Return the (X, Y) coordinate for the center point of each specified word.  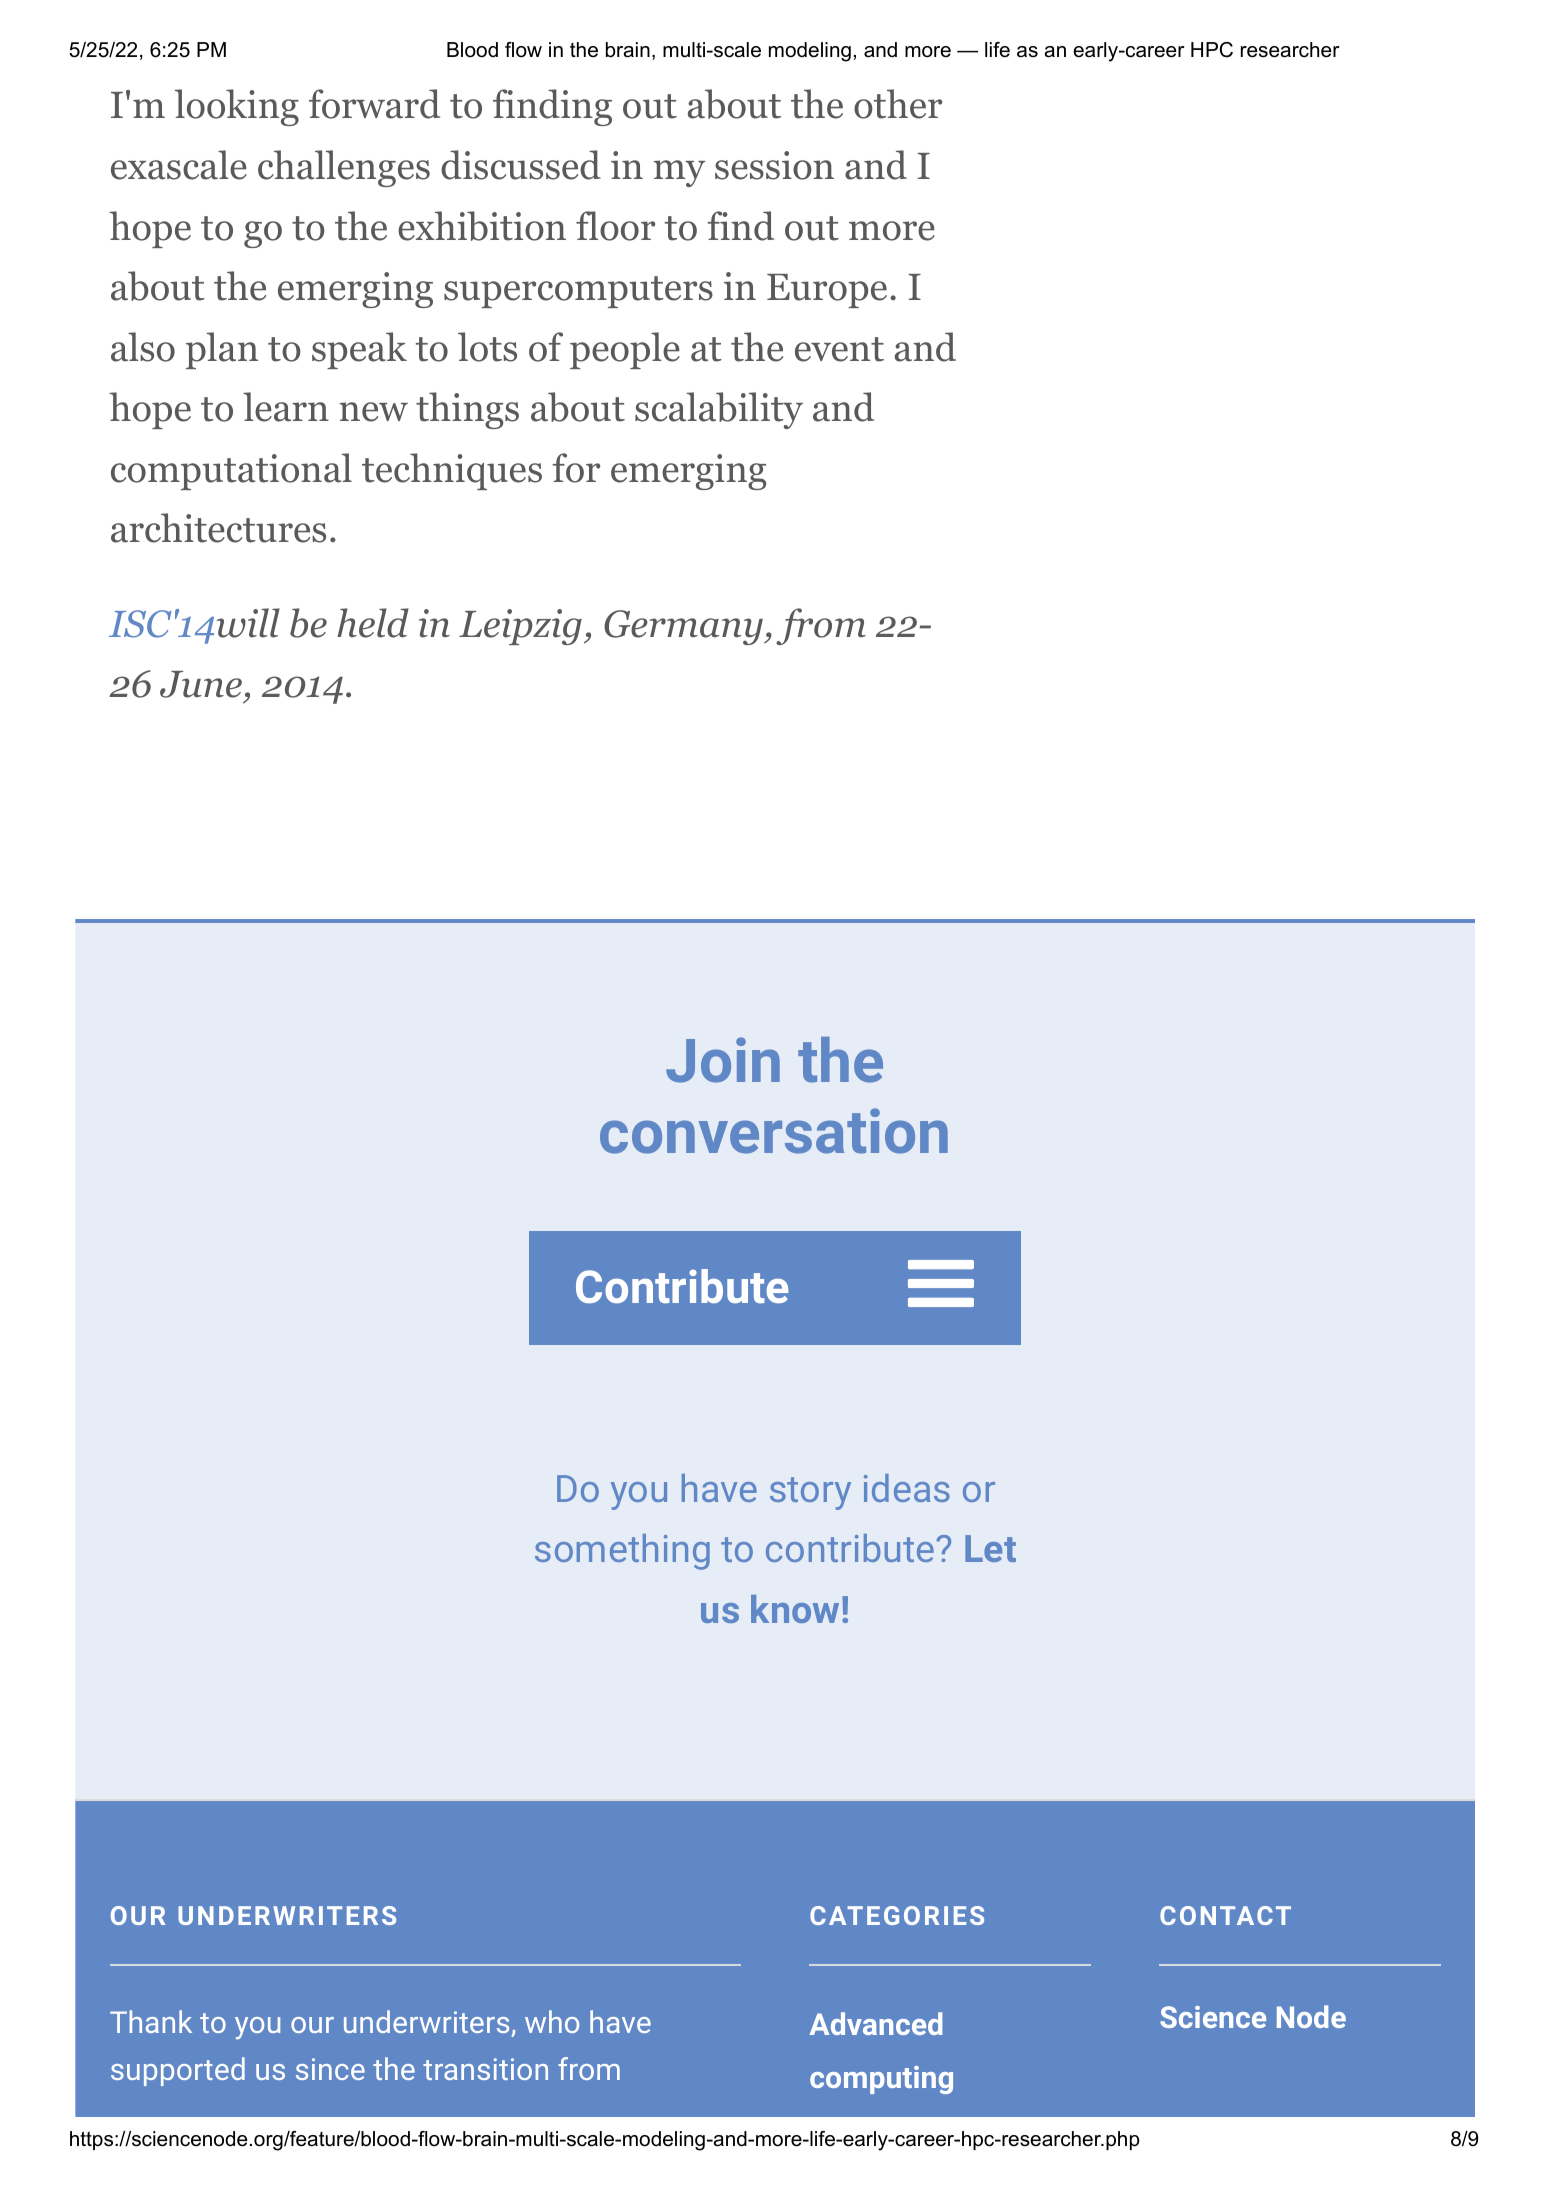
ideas (907, 1488)
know (795, 1609)
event (839, 349)
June (201, 684)
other (898, 104)
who (552, 2021)
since (330, 2069)
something (622, 1552)
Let (990, 1548)
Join (723, 1060)
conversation (774, 1131)
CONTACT (1225, 1915)
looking (237, 107)
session (774, 165)
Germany (684, 627)
